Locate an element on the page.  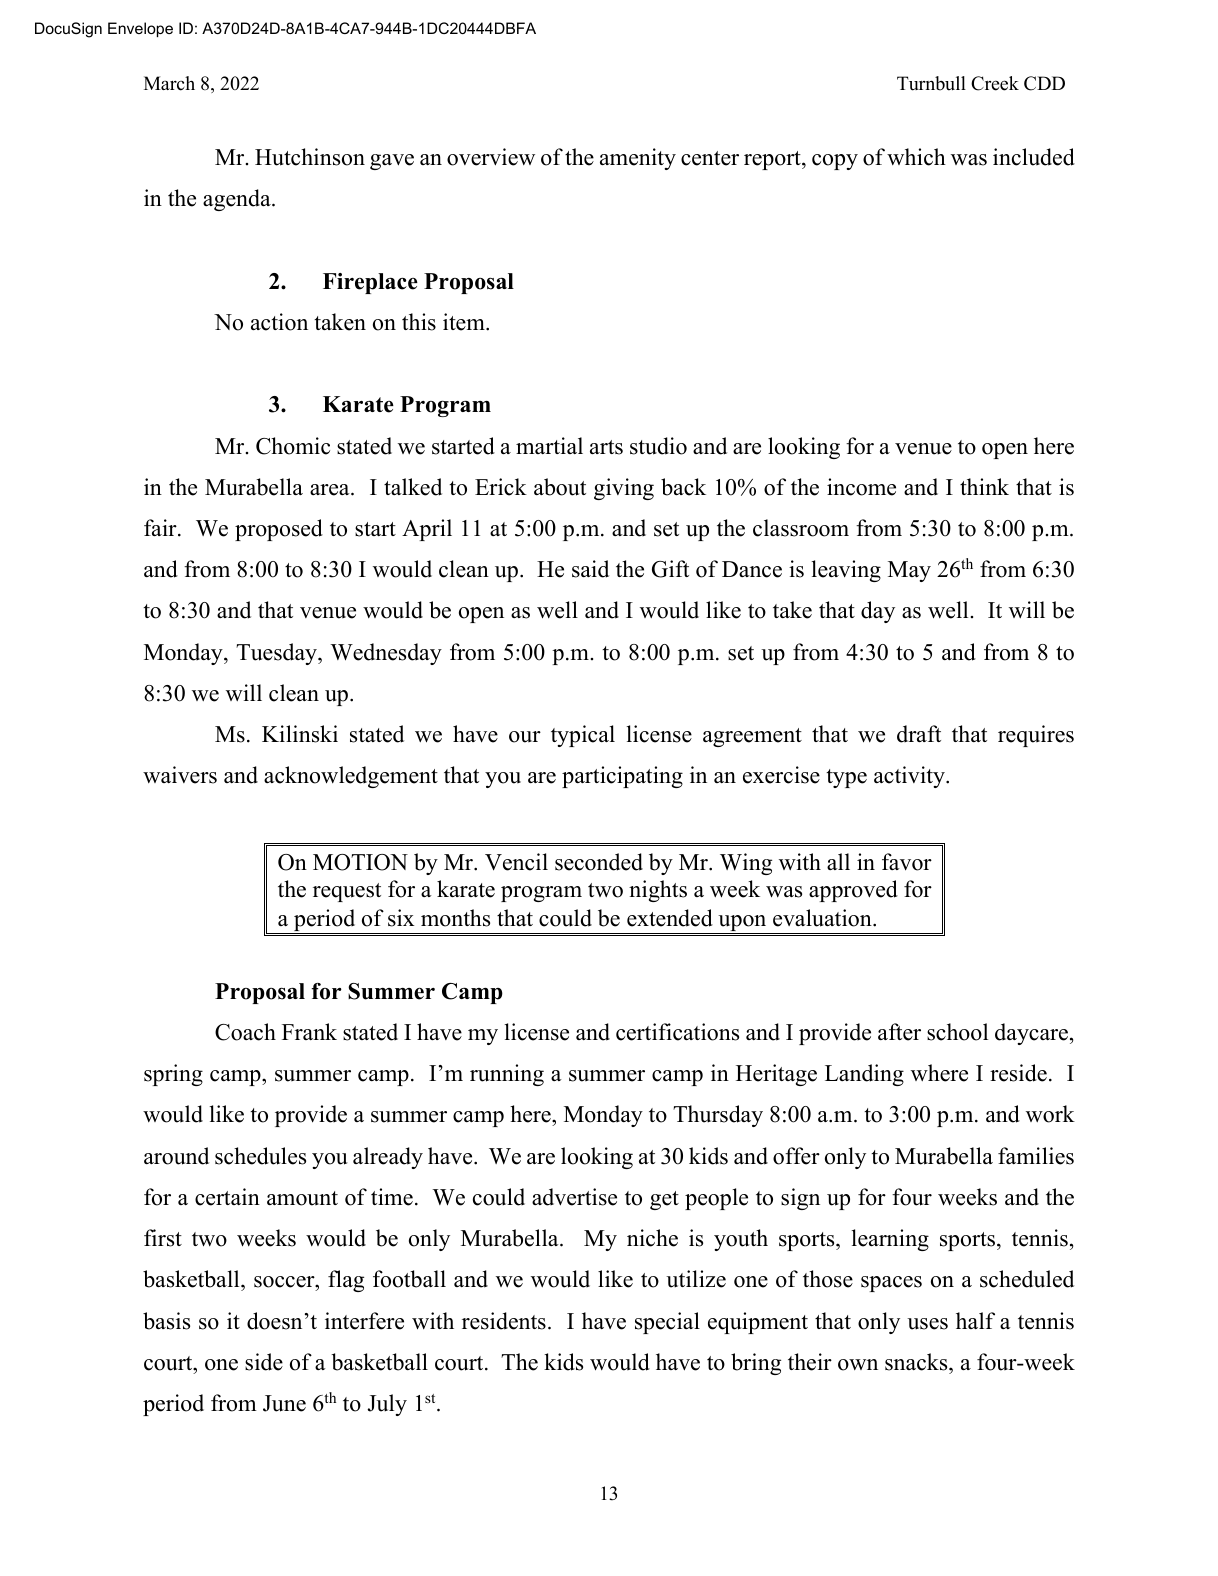
special is located at coordinates (667, 1323).
